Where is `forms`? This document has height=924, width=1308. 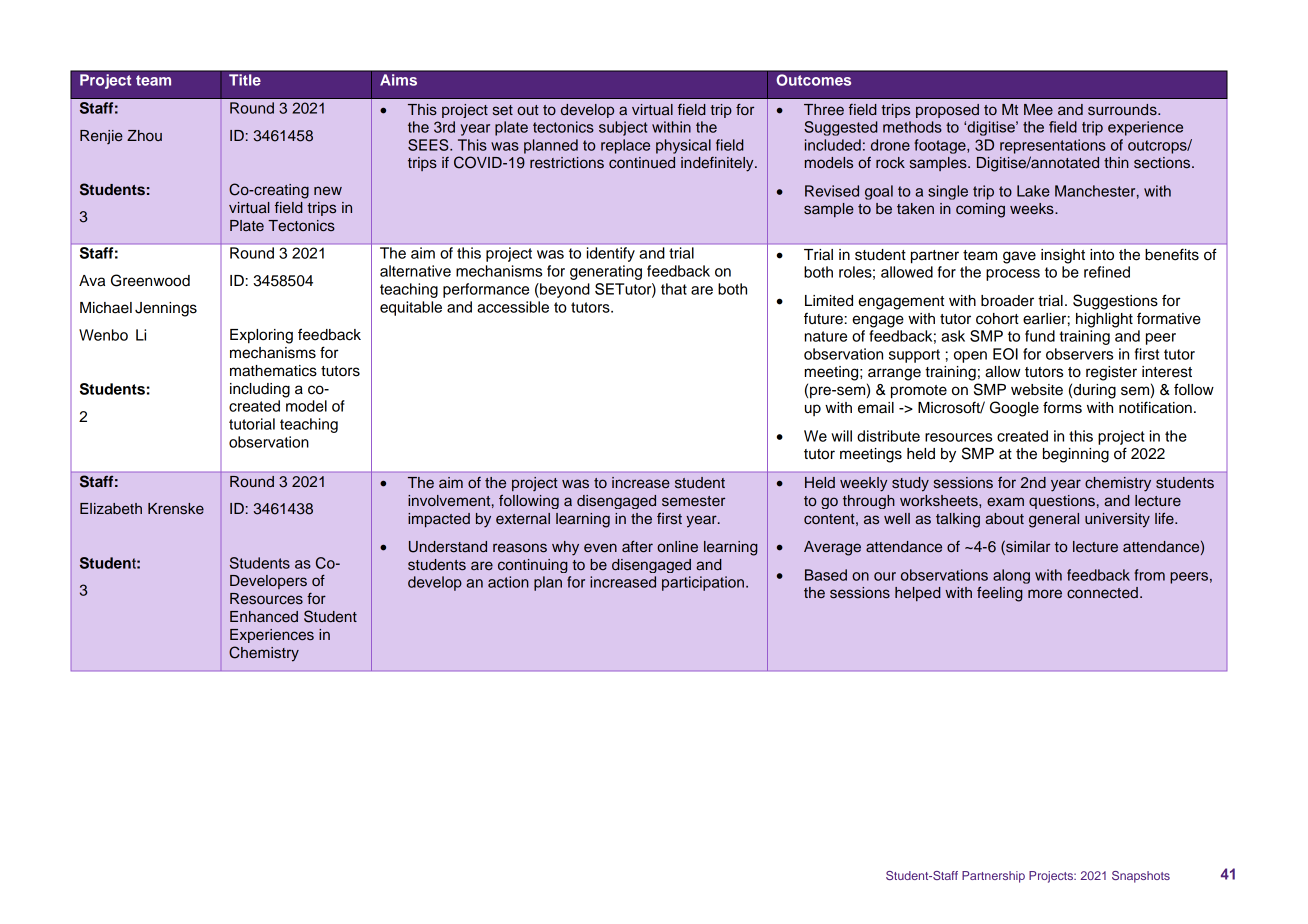
forms is located at coordinates (1062, 407).
